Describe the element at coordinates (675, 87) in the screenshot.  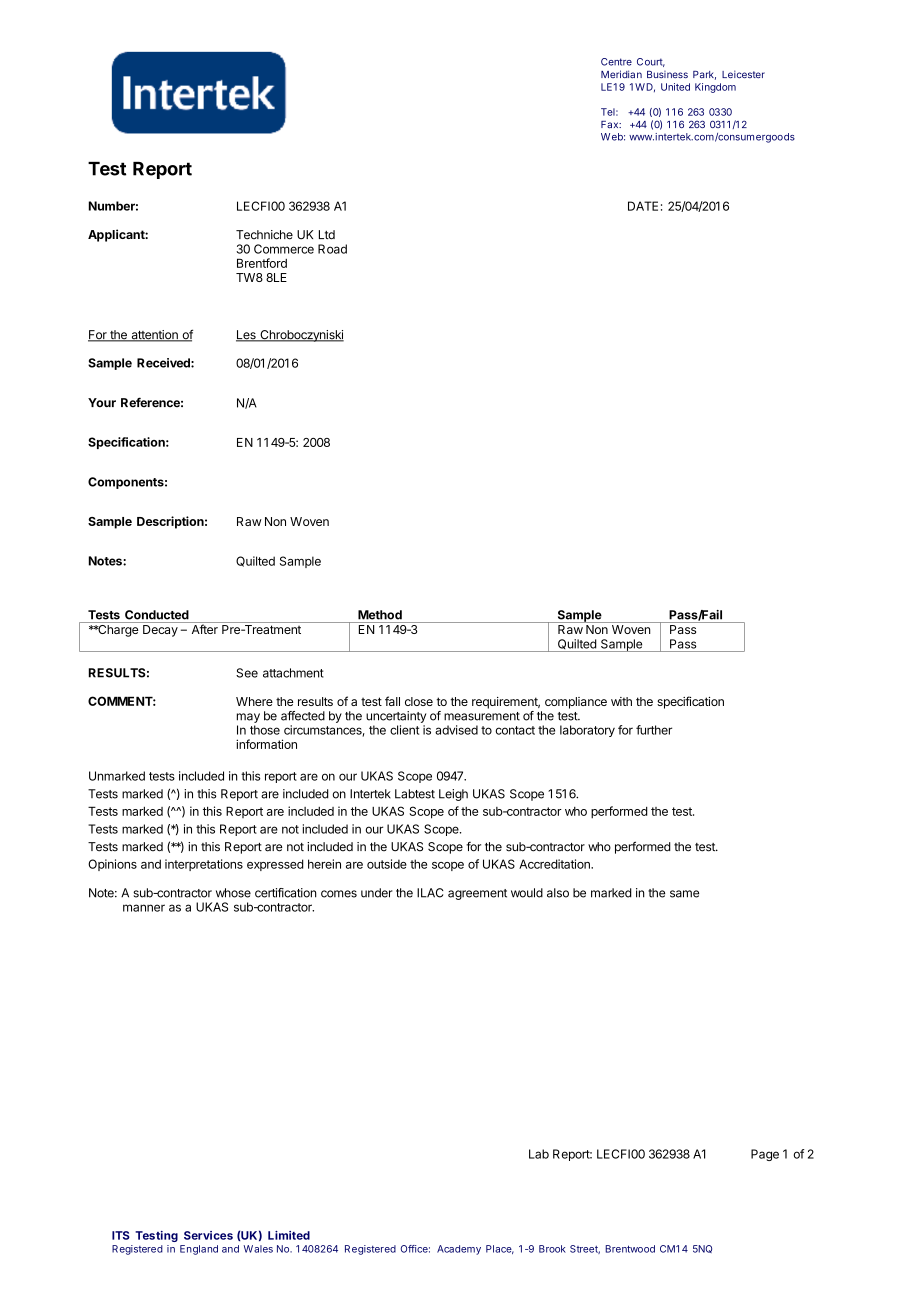
I see `United` at that location.
